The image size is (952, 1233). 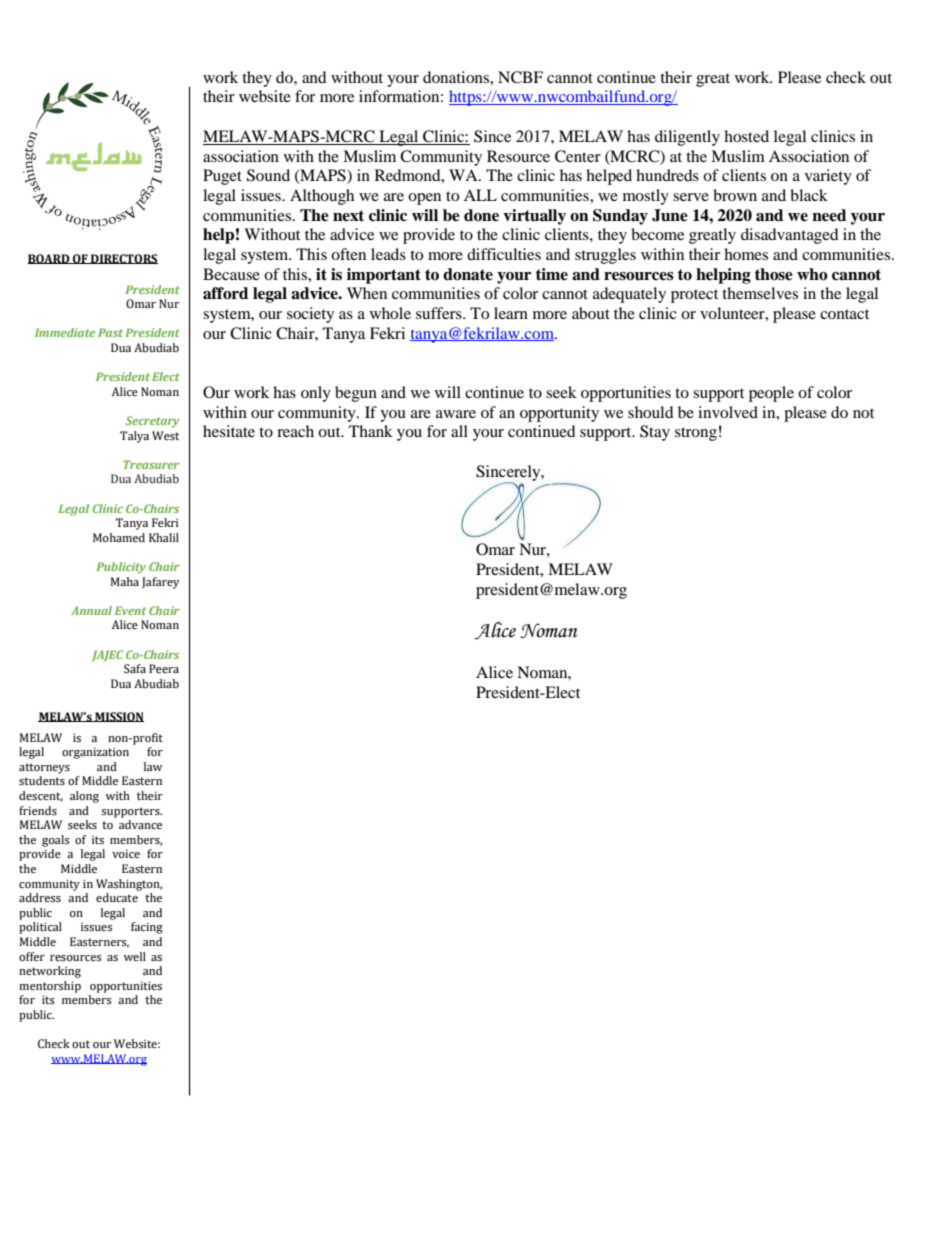 I want to click on organization, so click(x=95, y=753).
